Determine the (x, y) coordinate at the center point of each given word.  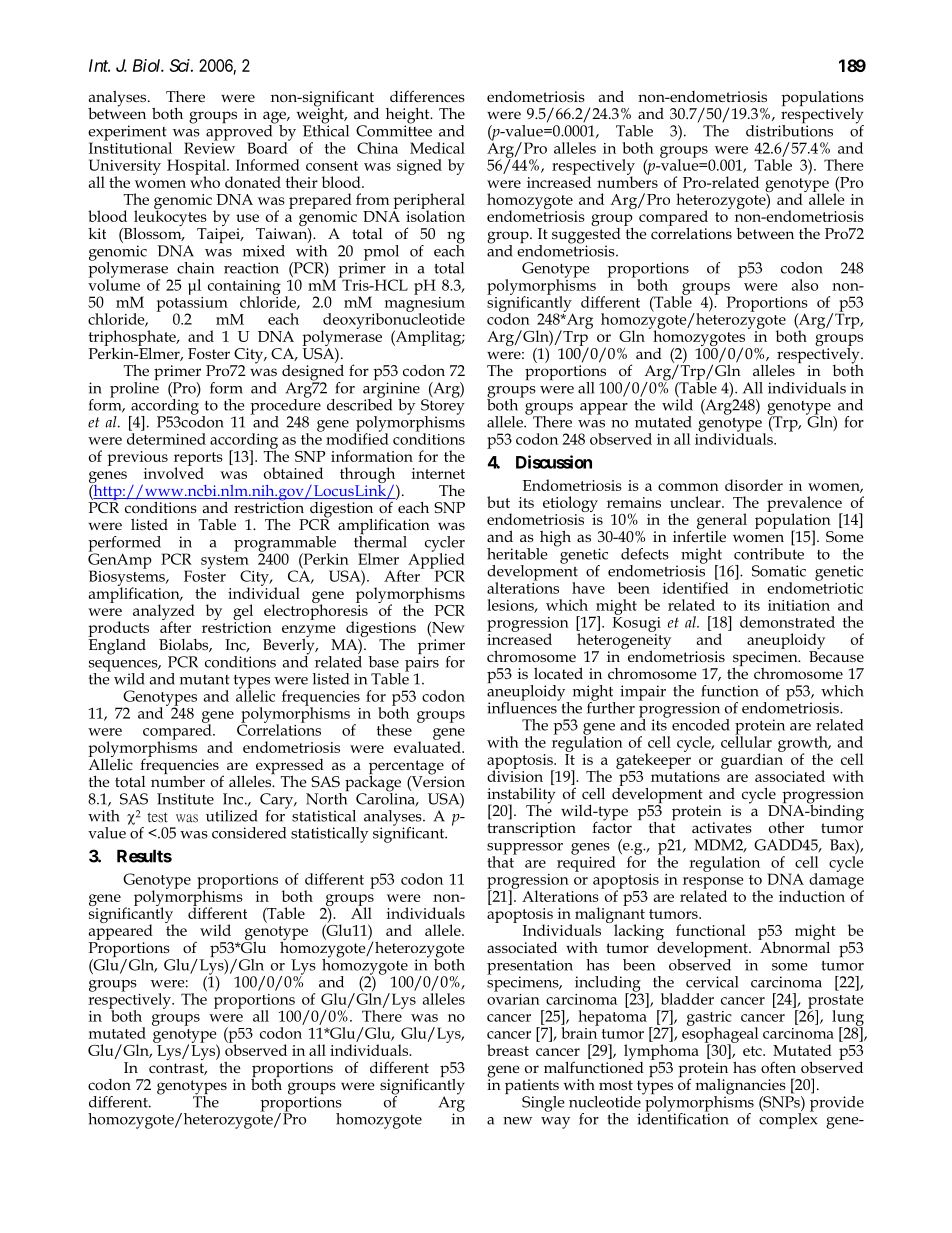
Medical (437, 148)
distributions (789, 129)
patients (532, 1088)
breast (508, 1050)
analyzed (164, 613)
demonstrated (787, 622)
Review (209, 147)
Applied (436, 561)
